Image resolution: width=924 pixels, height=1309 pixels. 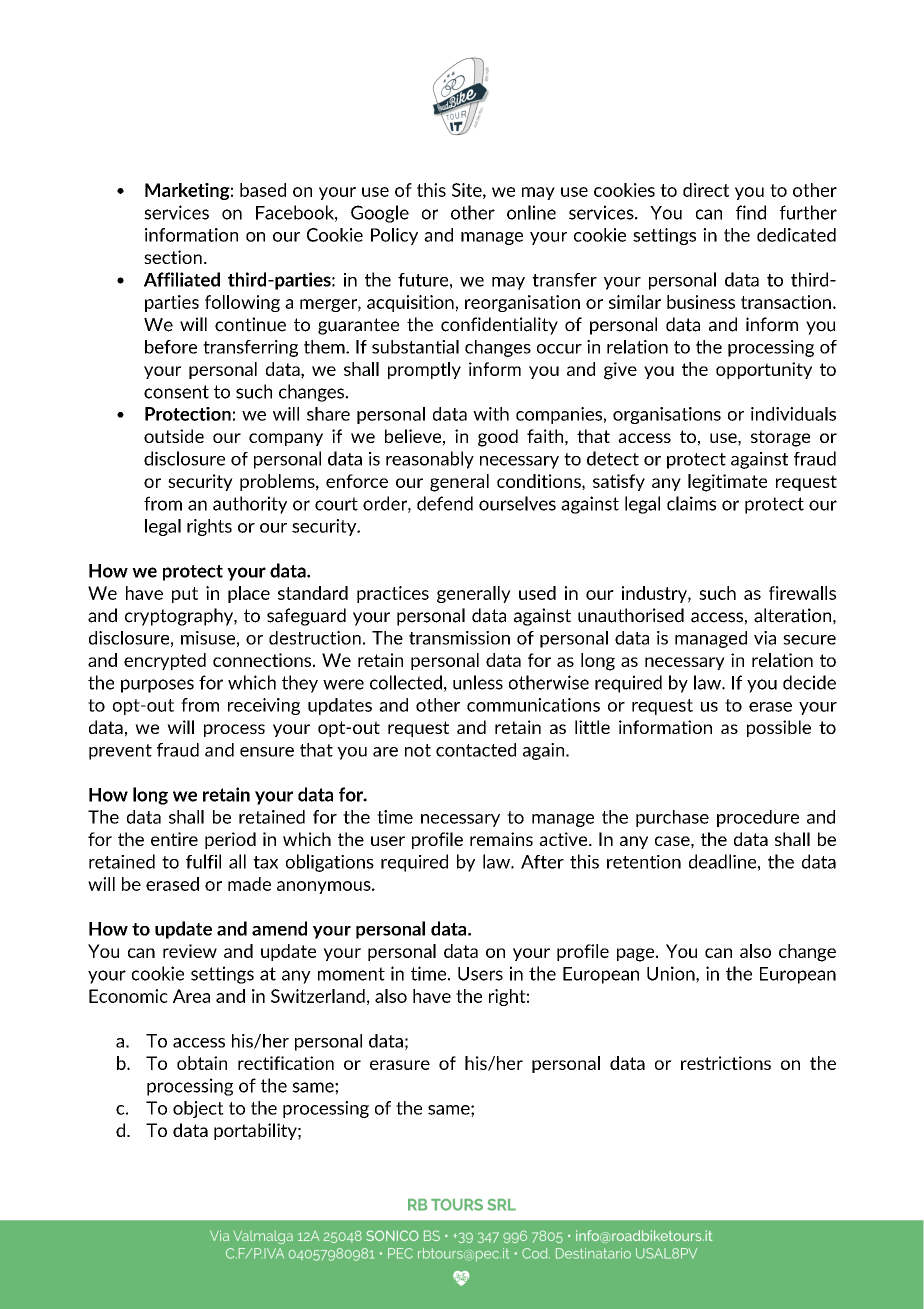 I want to click on fulfil, so click(x=203, y=861).
